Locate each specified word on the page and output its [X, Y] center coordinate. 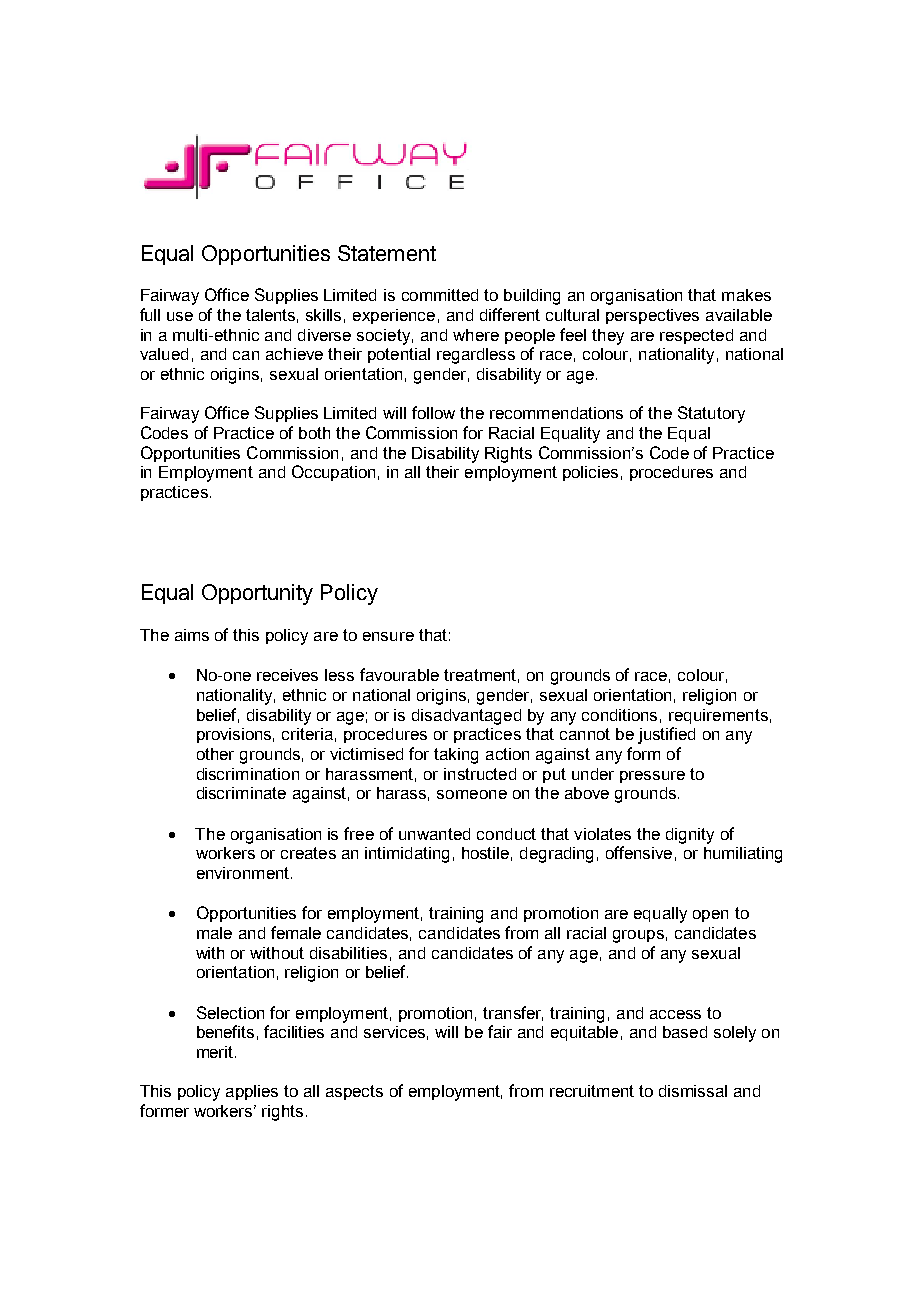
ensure [388, 636]
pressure [652, 777]
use [180, 316]
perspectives [652, 316]
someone [472, 794]
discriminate [241, 793]
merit [216, 1052]
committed [440, 295]
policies [590, 473]
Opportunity [257, 594]
